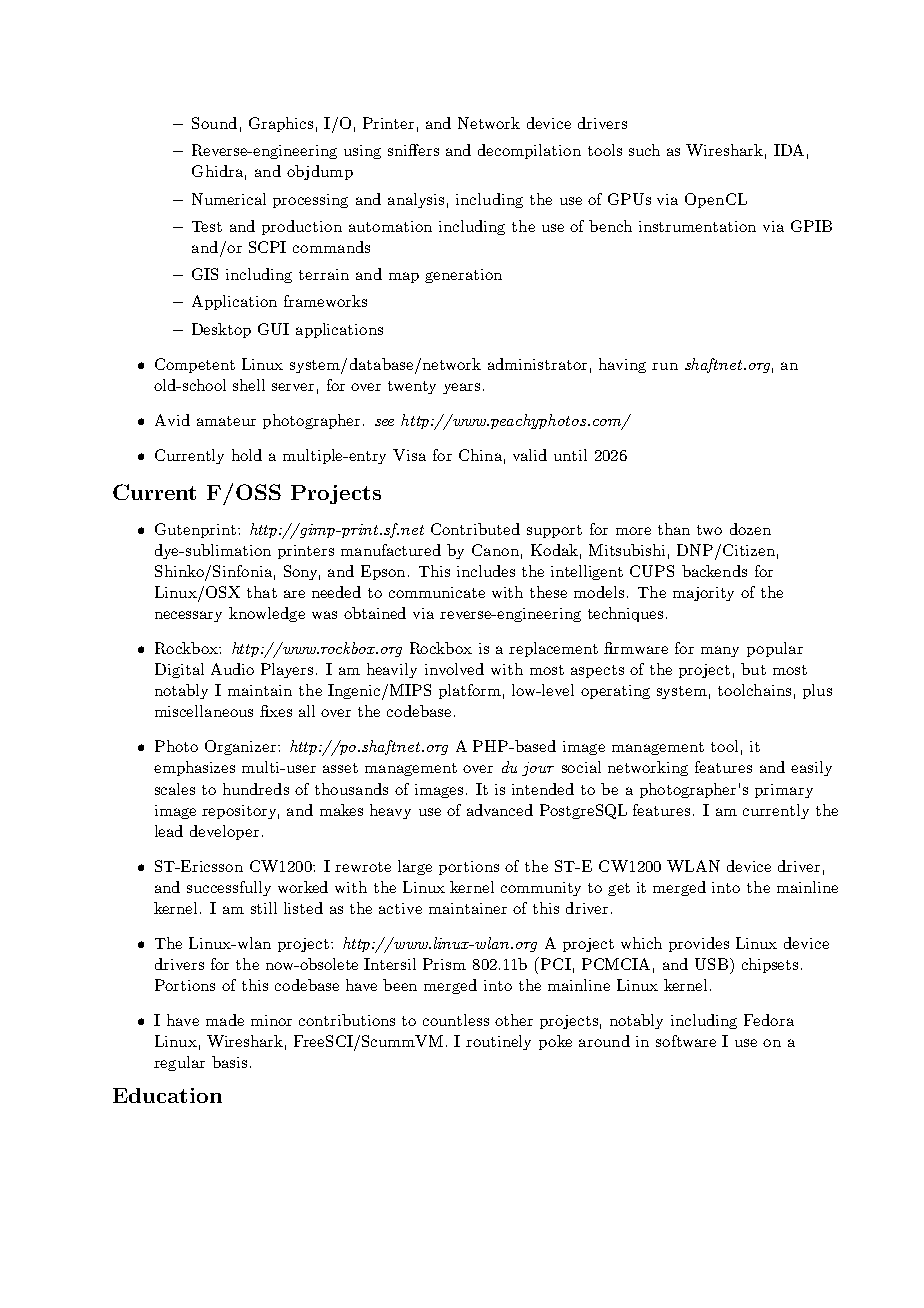  What do you see at coordinates (498, 1042) in the screenshot?
I see `routinely` at bounding box center [498, 1042].
